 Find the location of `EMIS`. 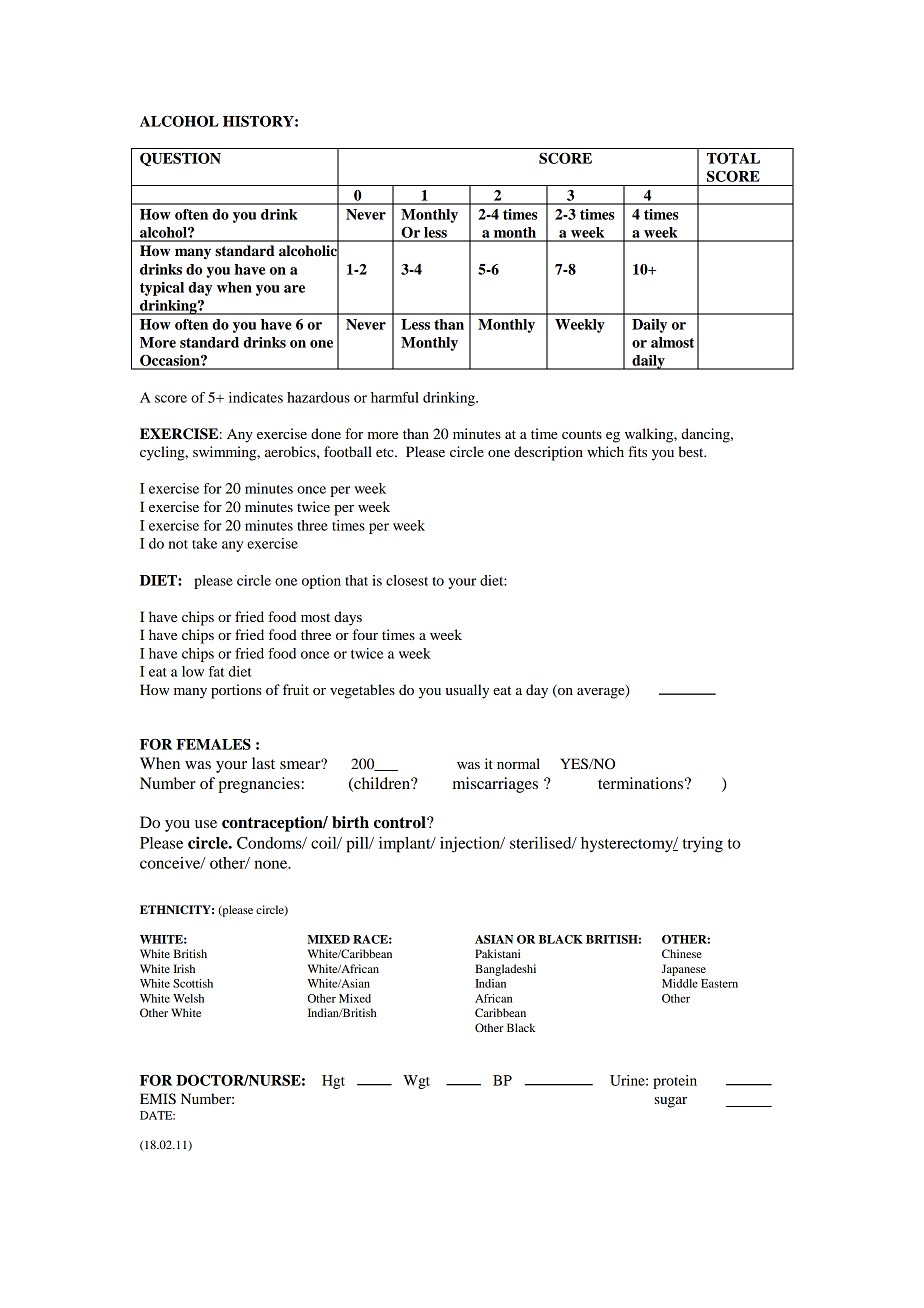

EMIS is located at coordinates (158, 1099).
